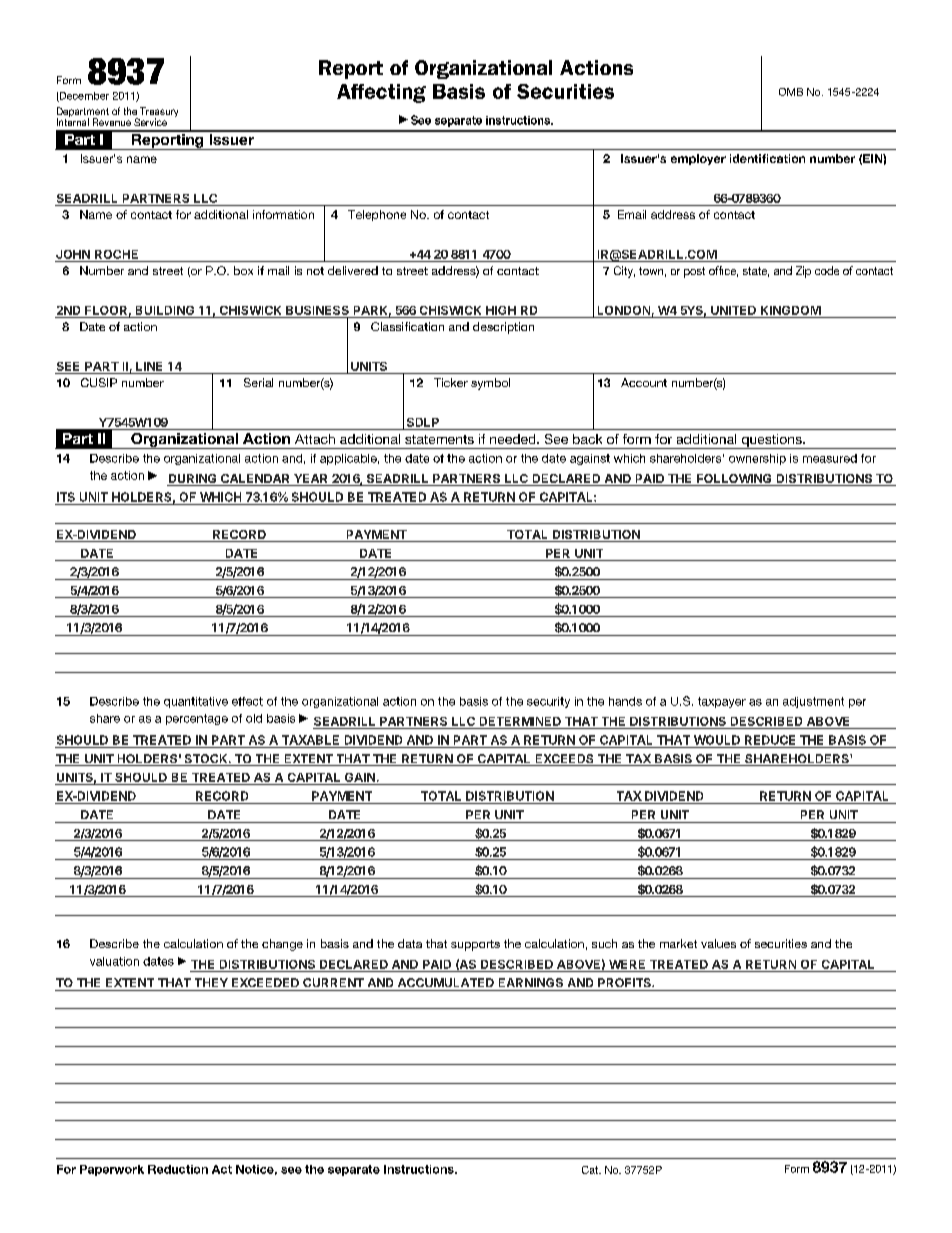 This image has height=1233, width=952. What do you see at coordinates (767, 158) in the image?
I see `identification` at bounding box center [767, 158].
